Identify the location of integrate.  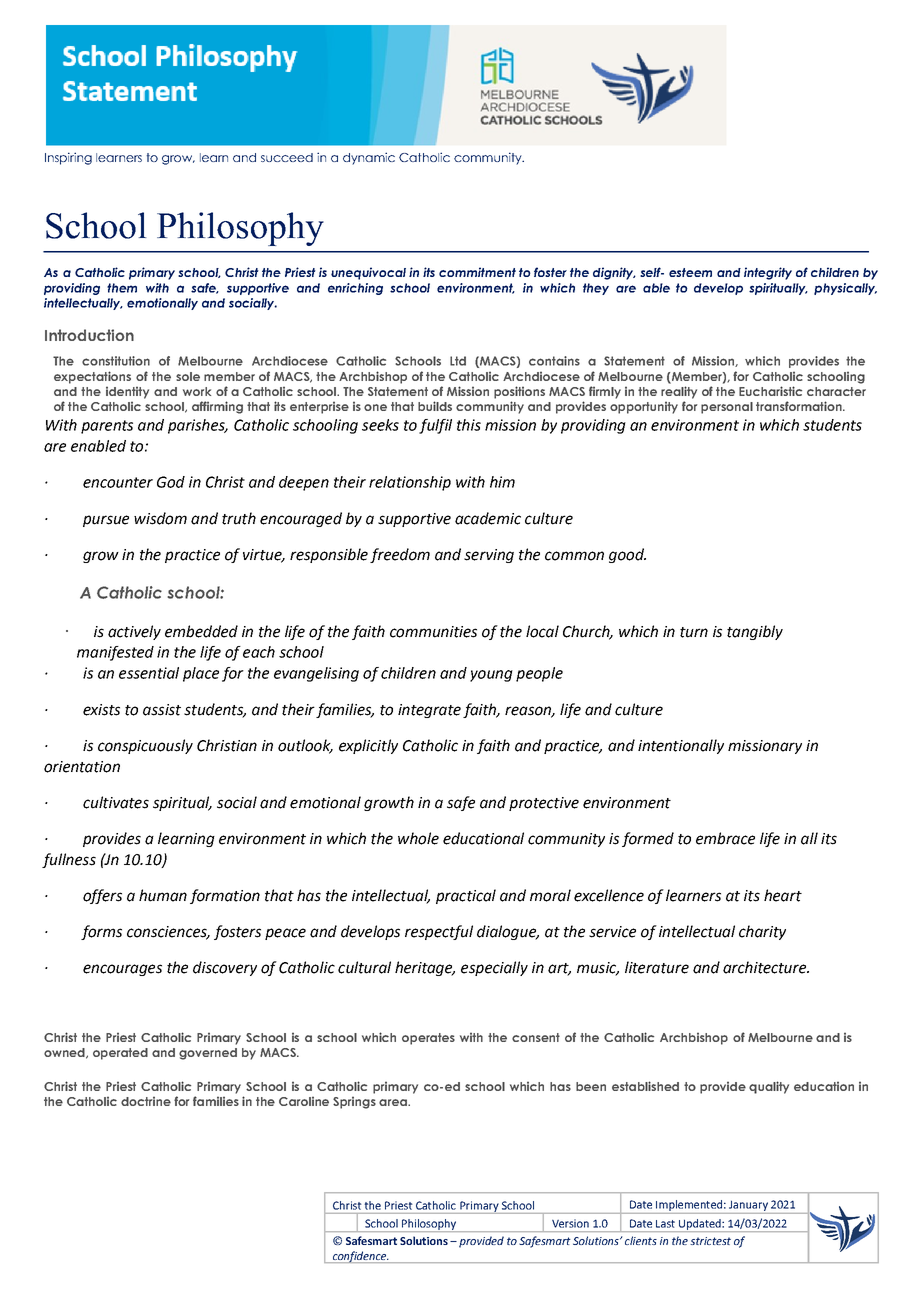
(429, 711).
